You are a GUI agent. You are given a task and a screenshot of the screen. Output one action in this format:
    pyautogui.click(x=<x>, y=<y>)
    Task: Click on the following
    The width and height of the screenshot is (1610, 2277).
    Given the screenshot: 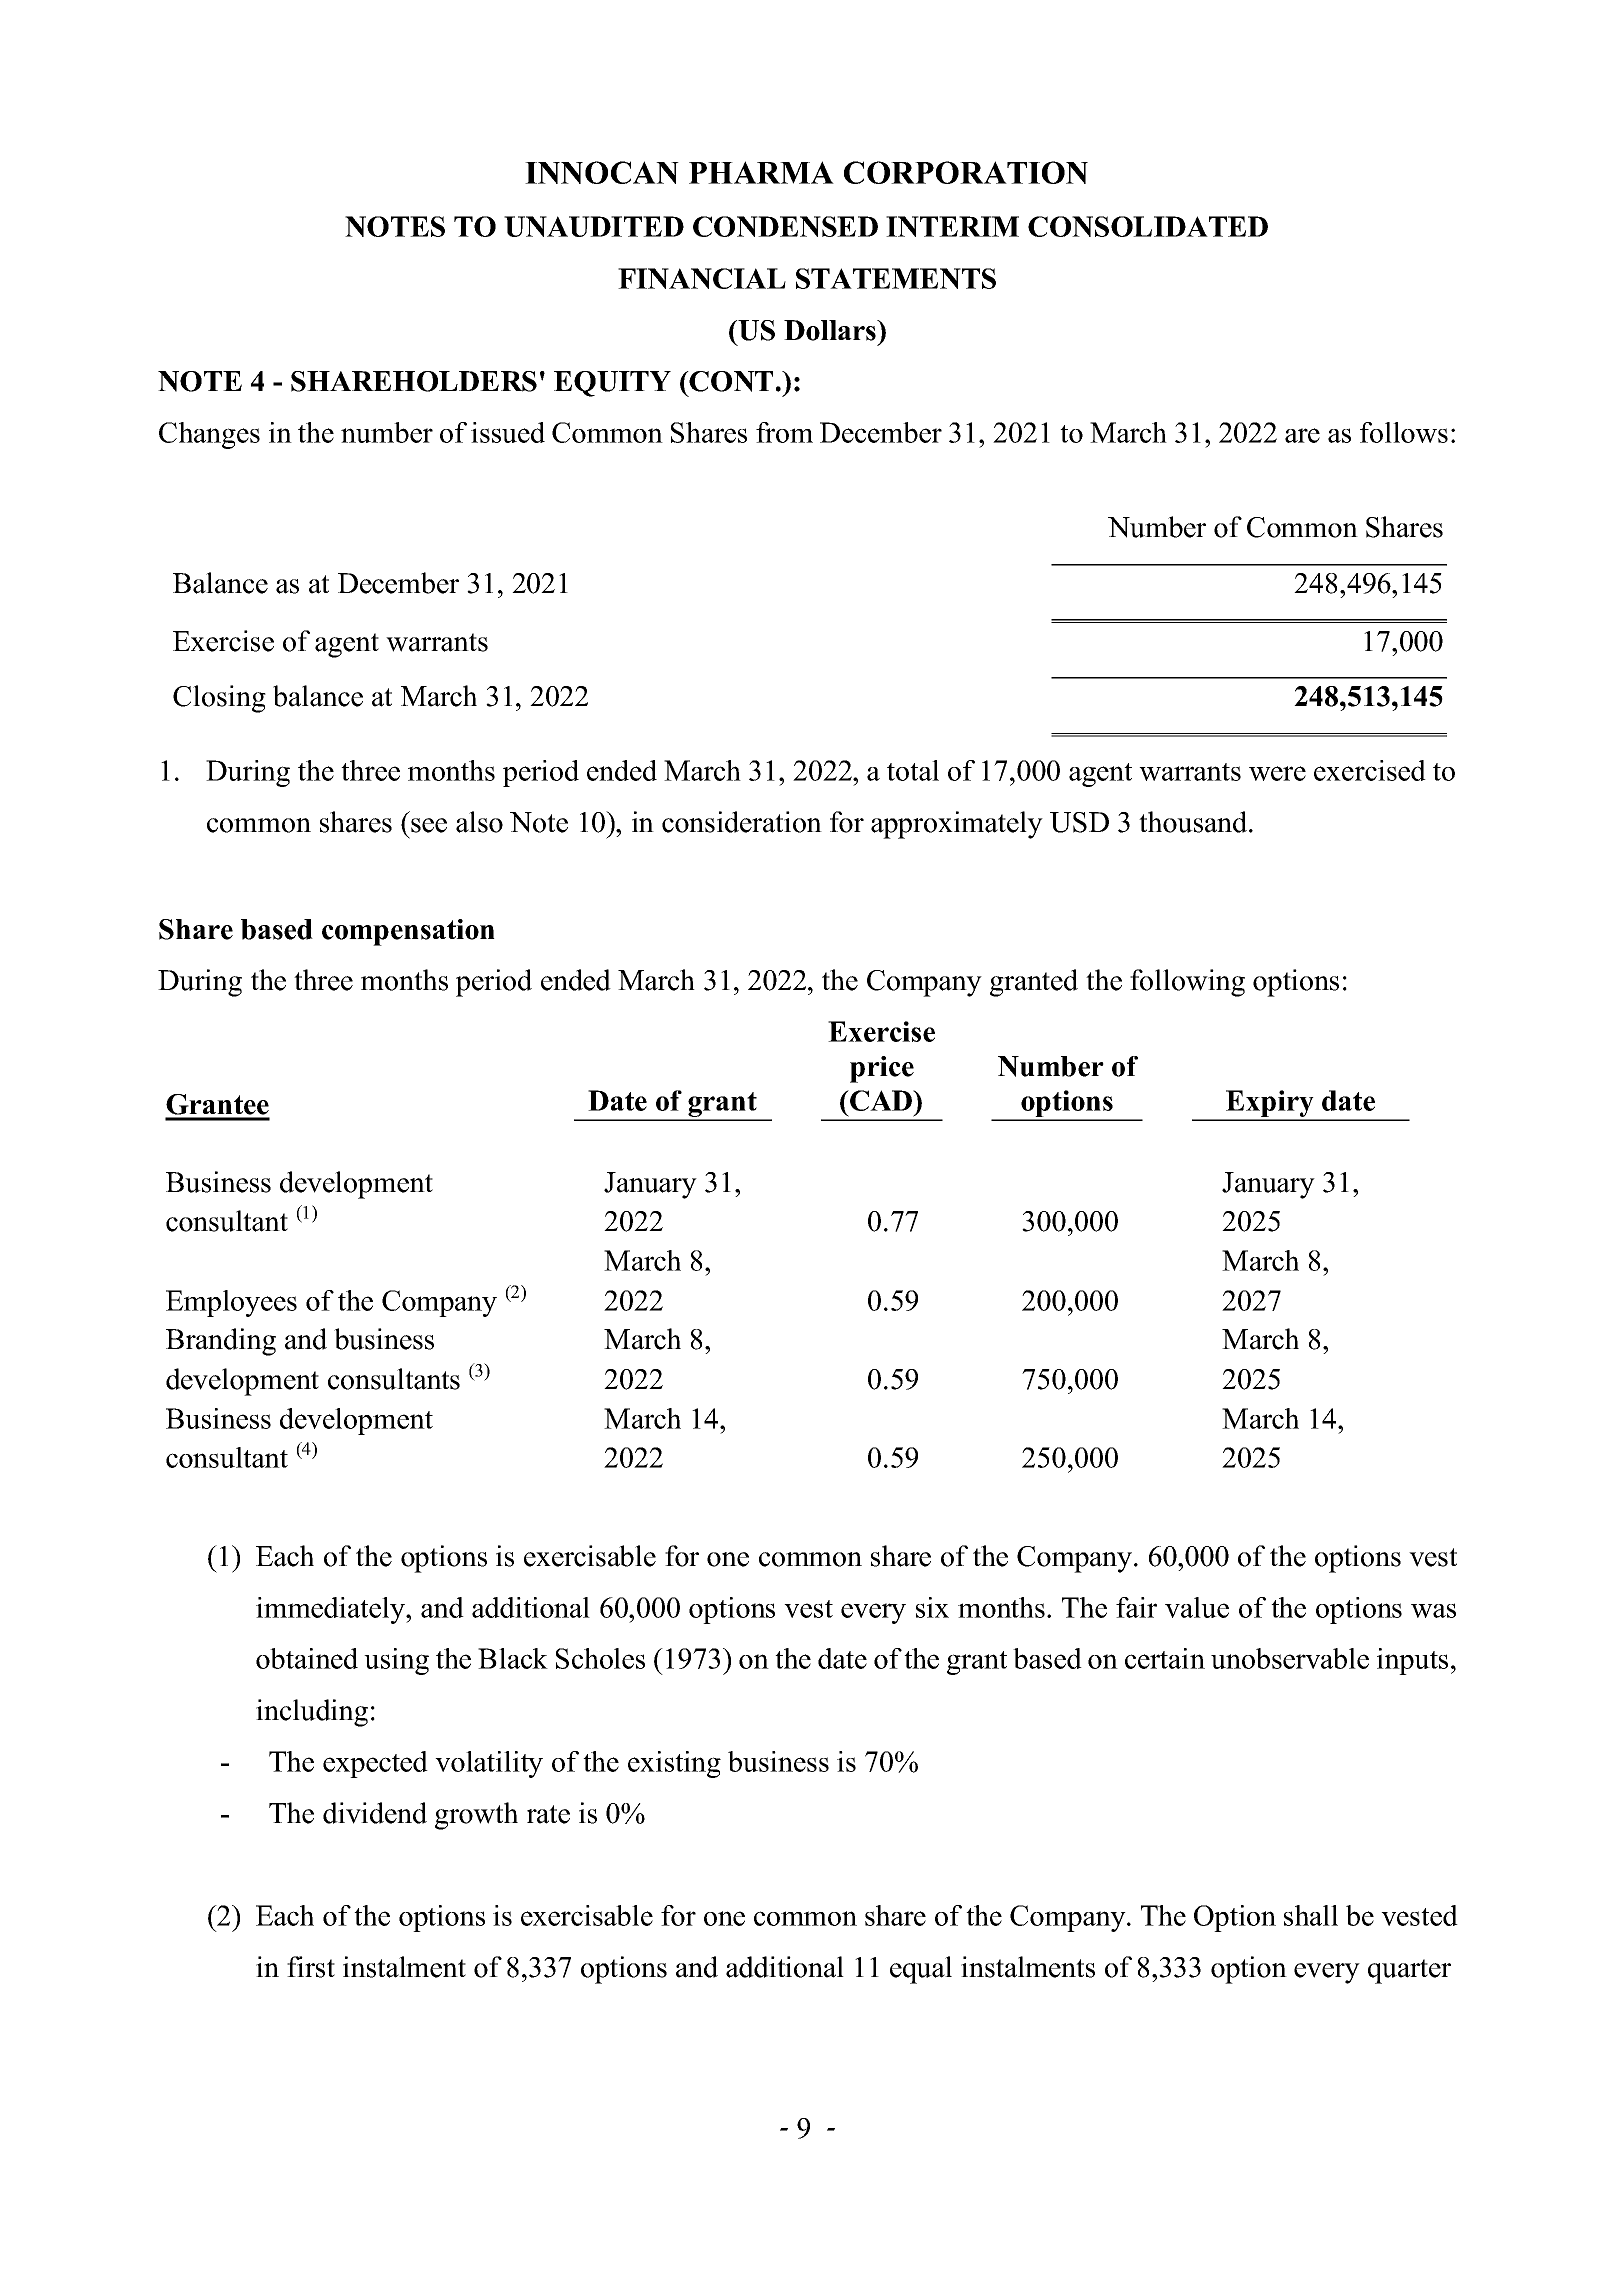 What is the action you would take?
    pyautogui.click(x=1187, y=983)
